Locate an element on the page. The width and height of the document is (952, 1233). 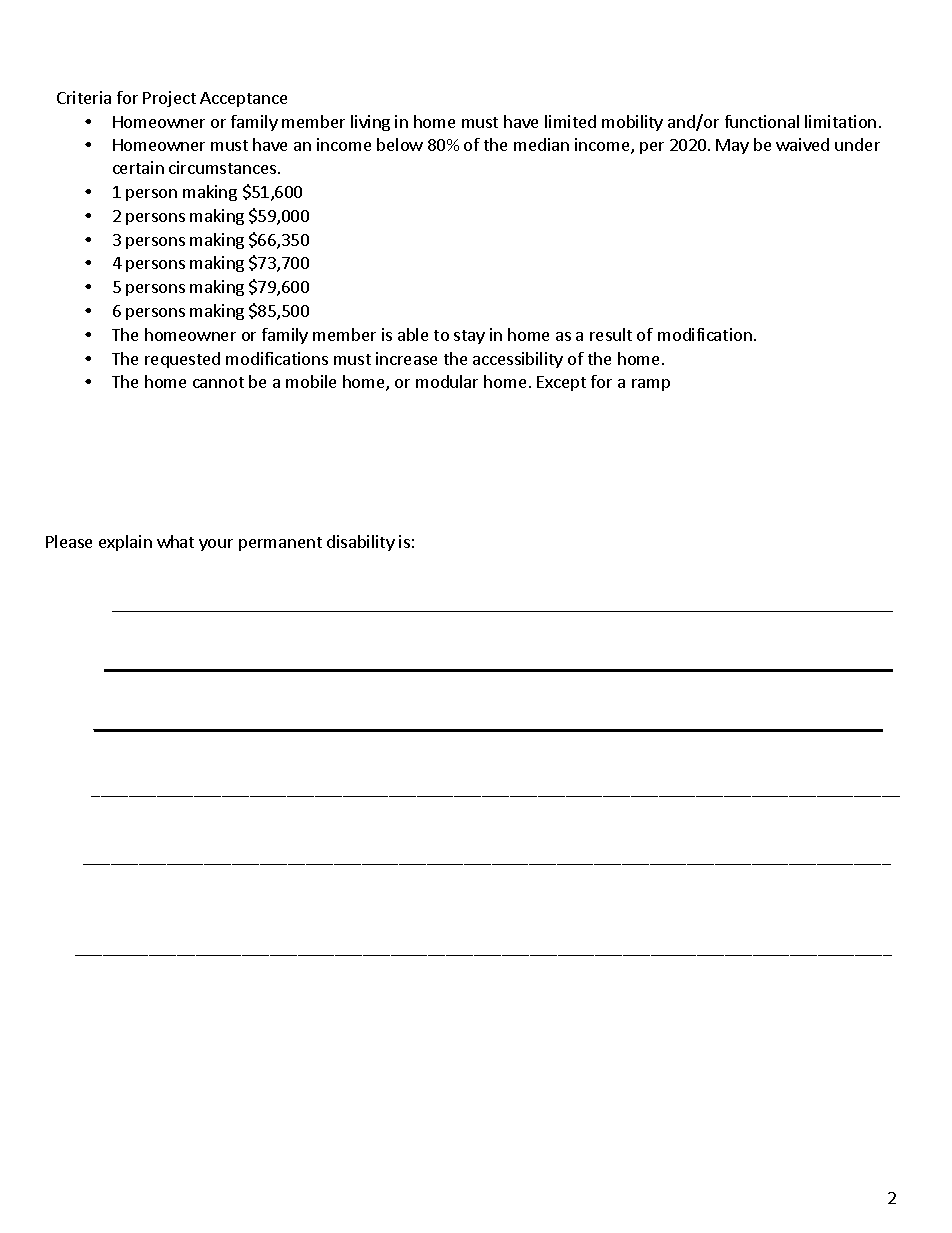
ramp is located at coordinates (651, 385).
